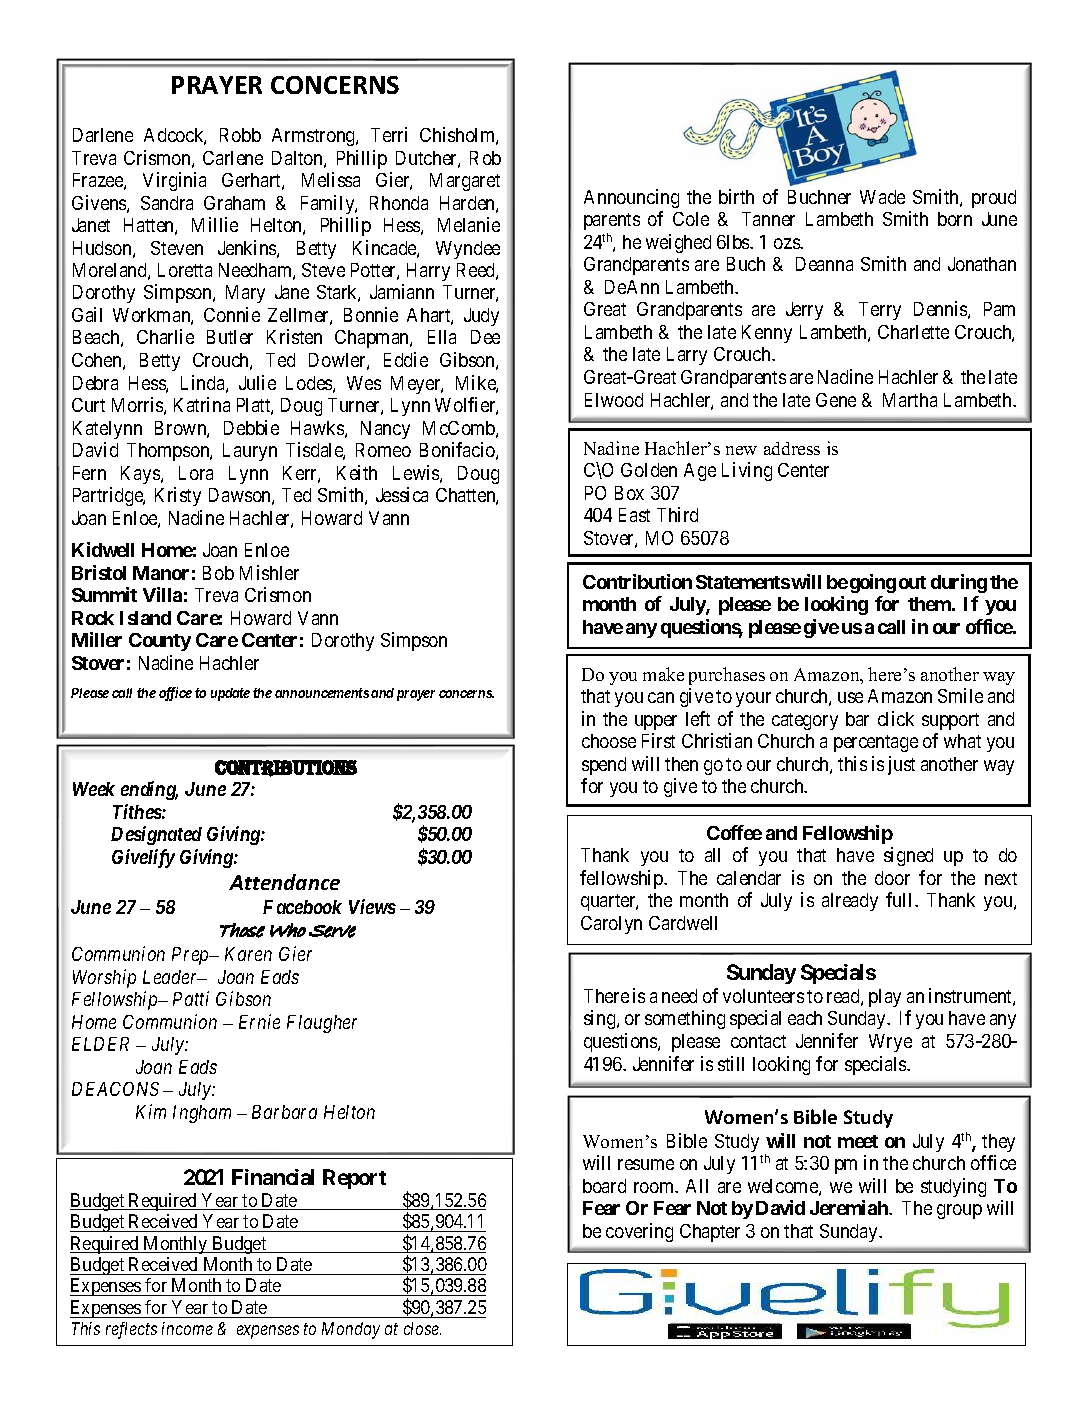 This image has width=1088, height=1408. Describe the element at coordinates (609, 741) in the image. I see `choose` at that location.
